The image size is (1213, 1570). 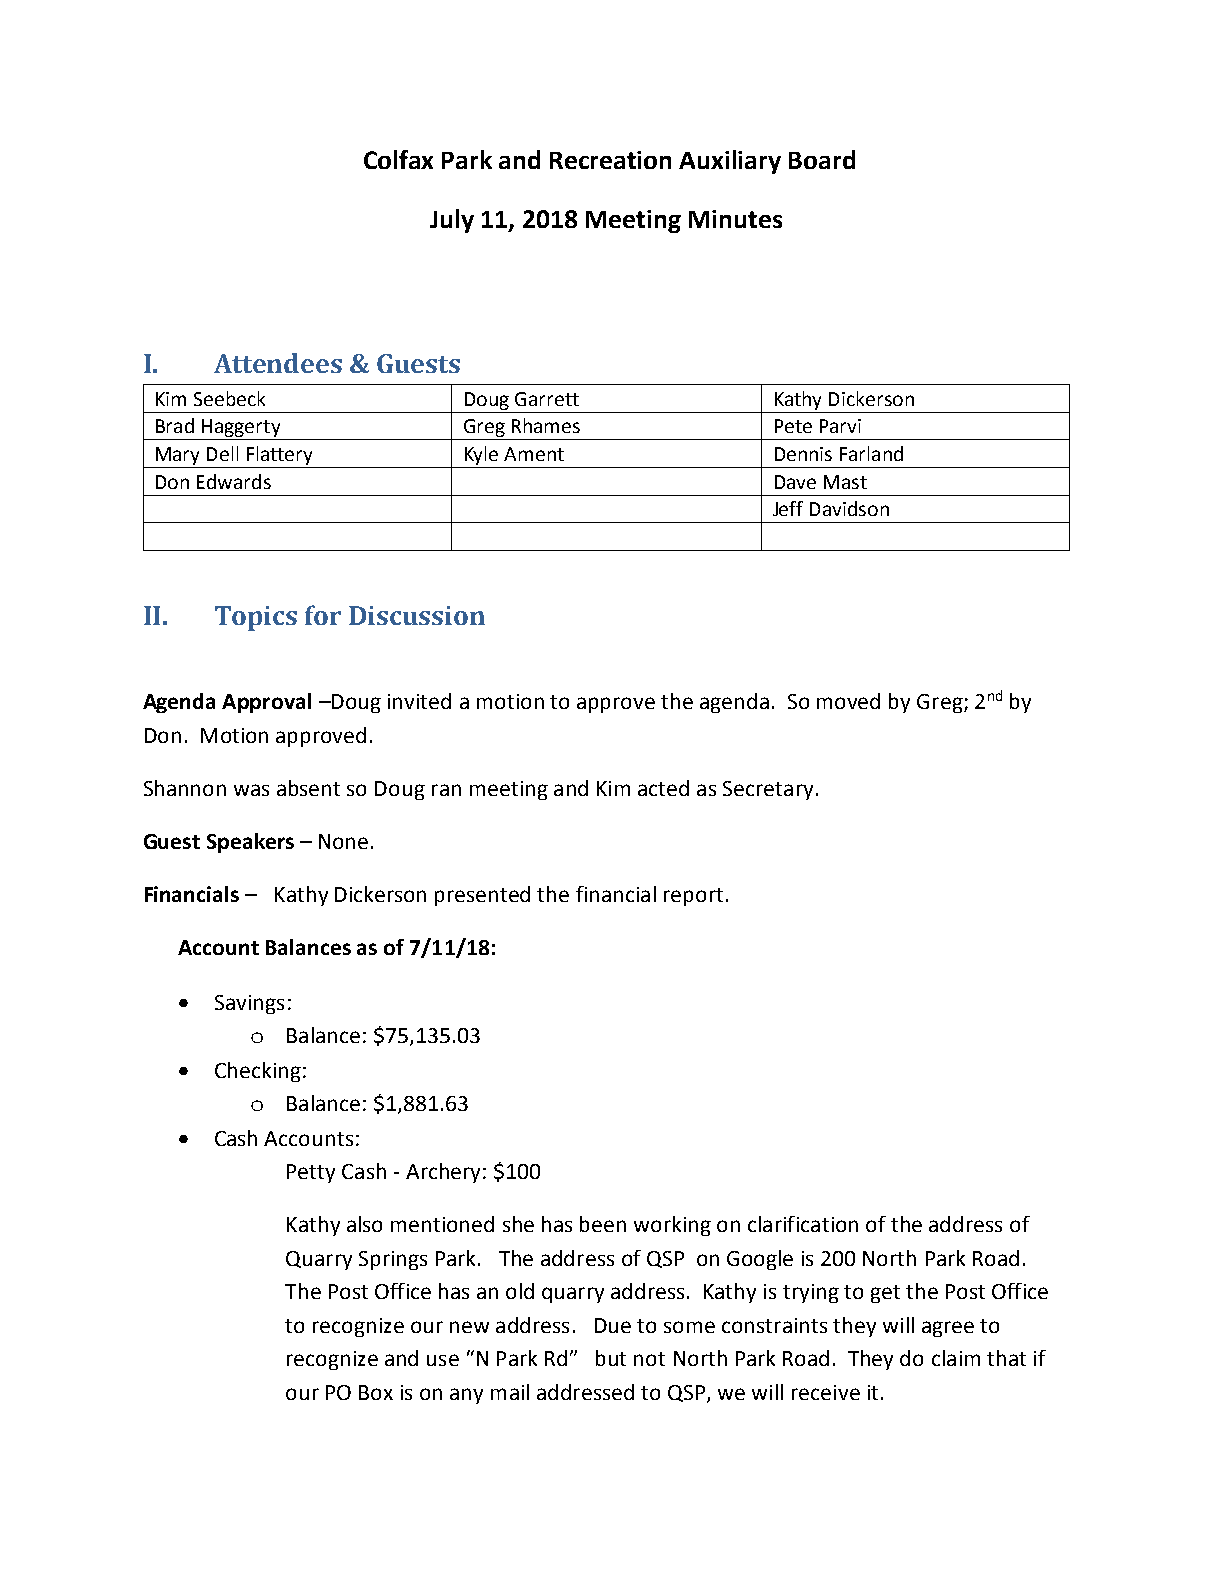 I want to click on Recreation, so click(x=610, y=160).
